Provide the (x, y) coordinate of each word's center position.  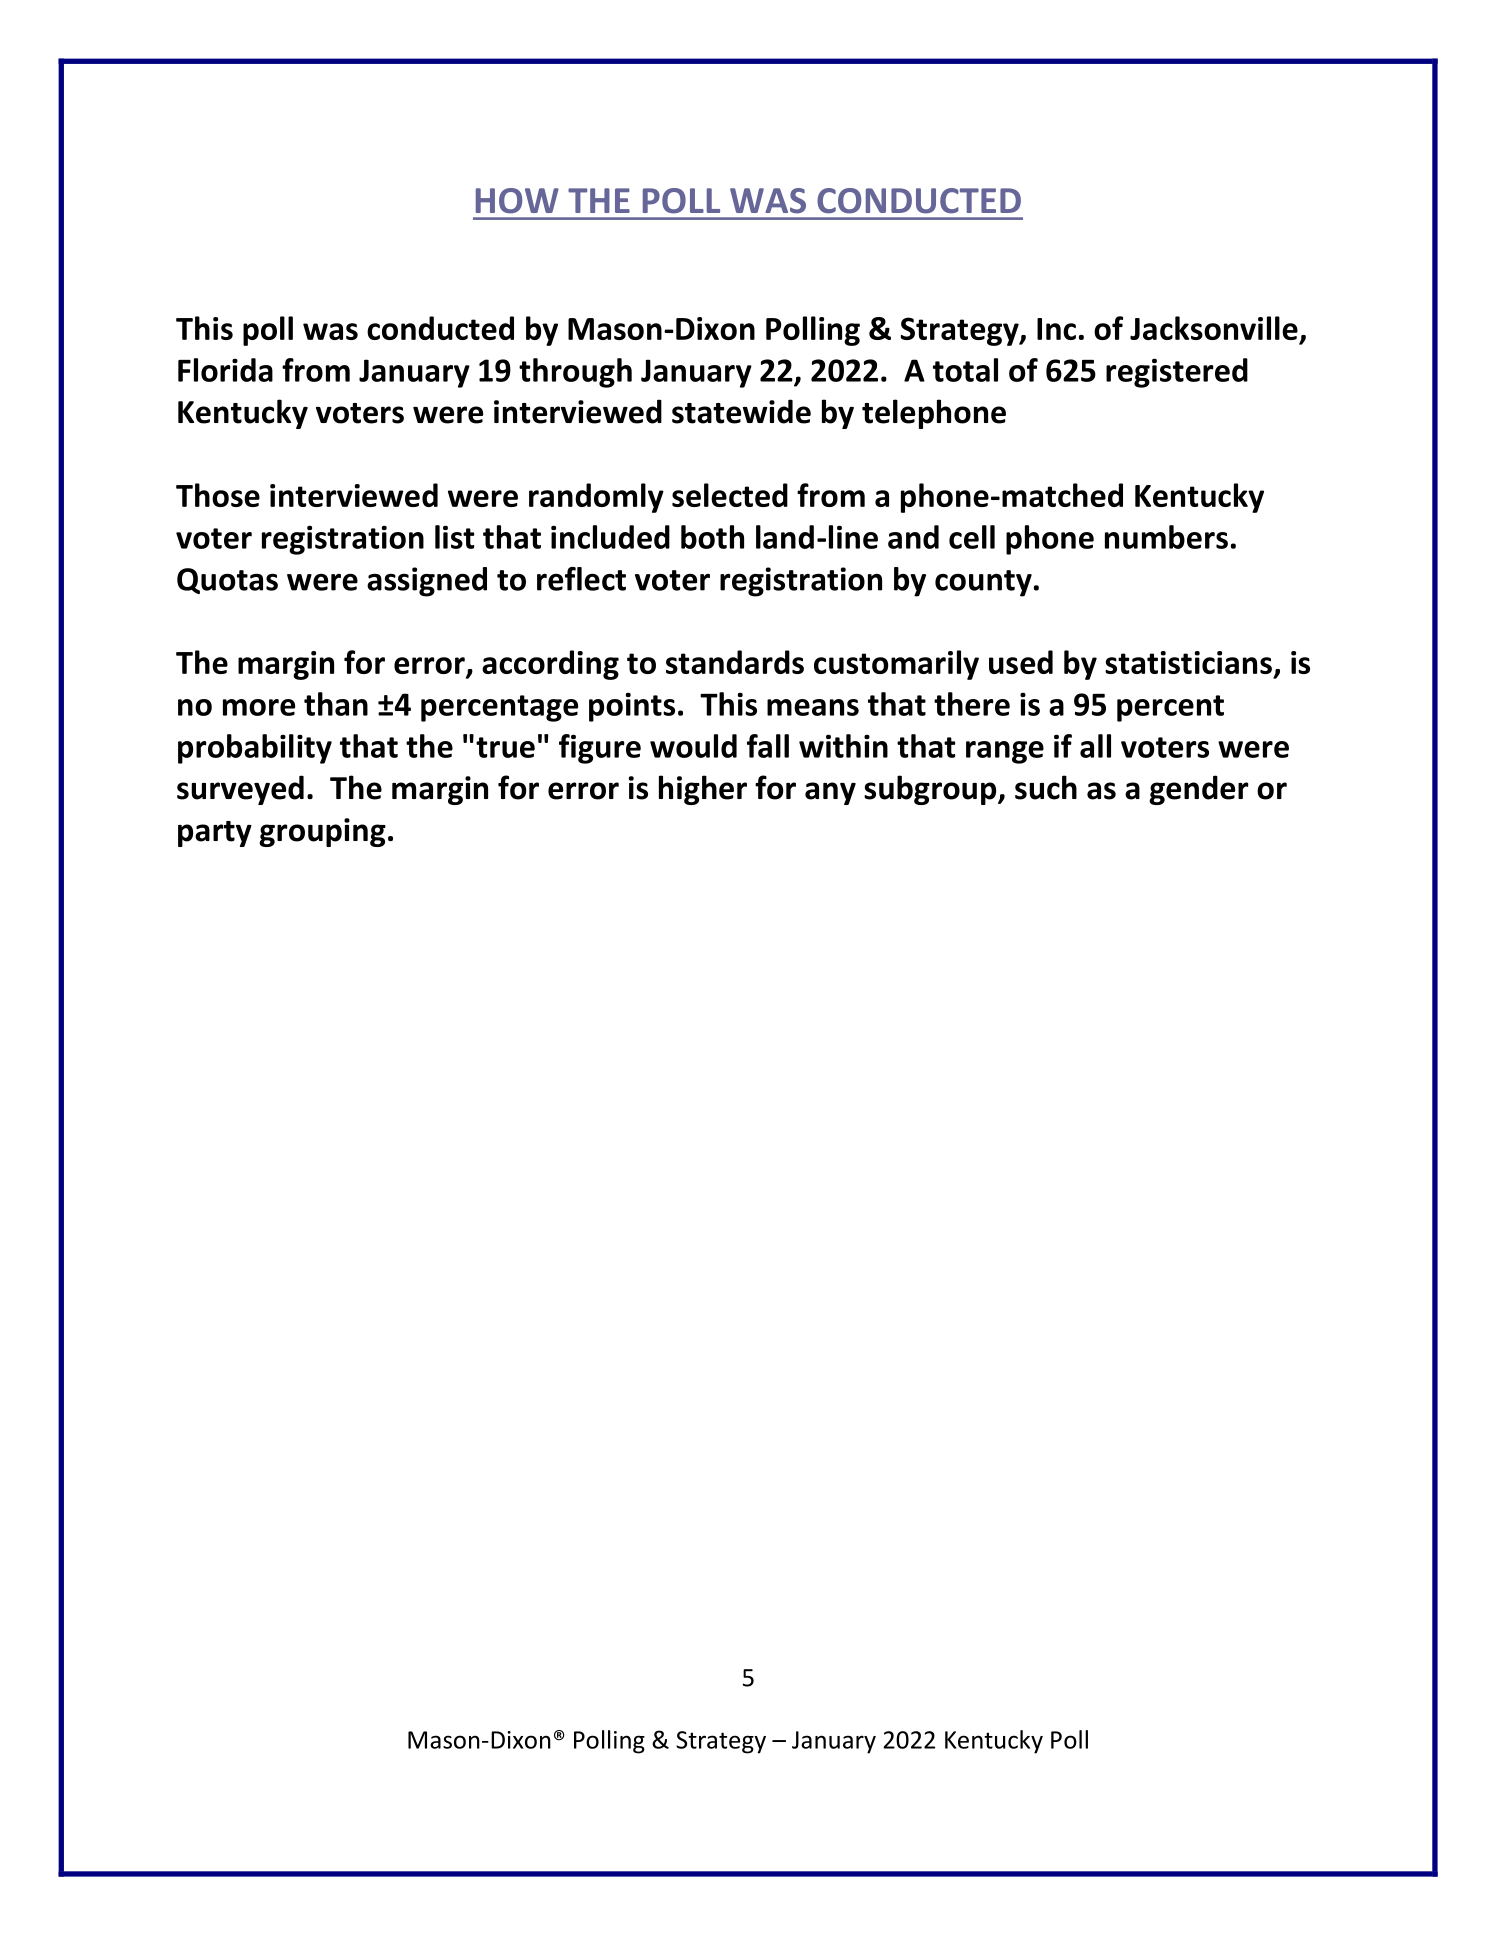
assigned (427, 582)
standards (735, 662)
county (983, 583)
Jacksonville (1214, 328)
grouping (322, 832)
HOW (517, 201)
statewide (741, 411)
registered (1177, 373)
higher (703, 790)
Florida (225, 370)
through (575, 373)
